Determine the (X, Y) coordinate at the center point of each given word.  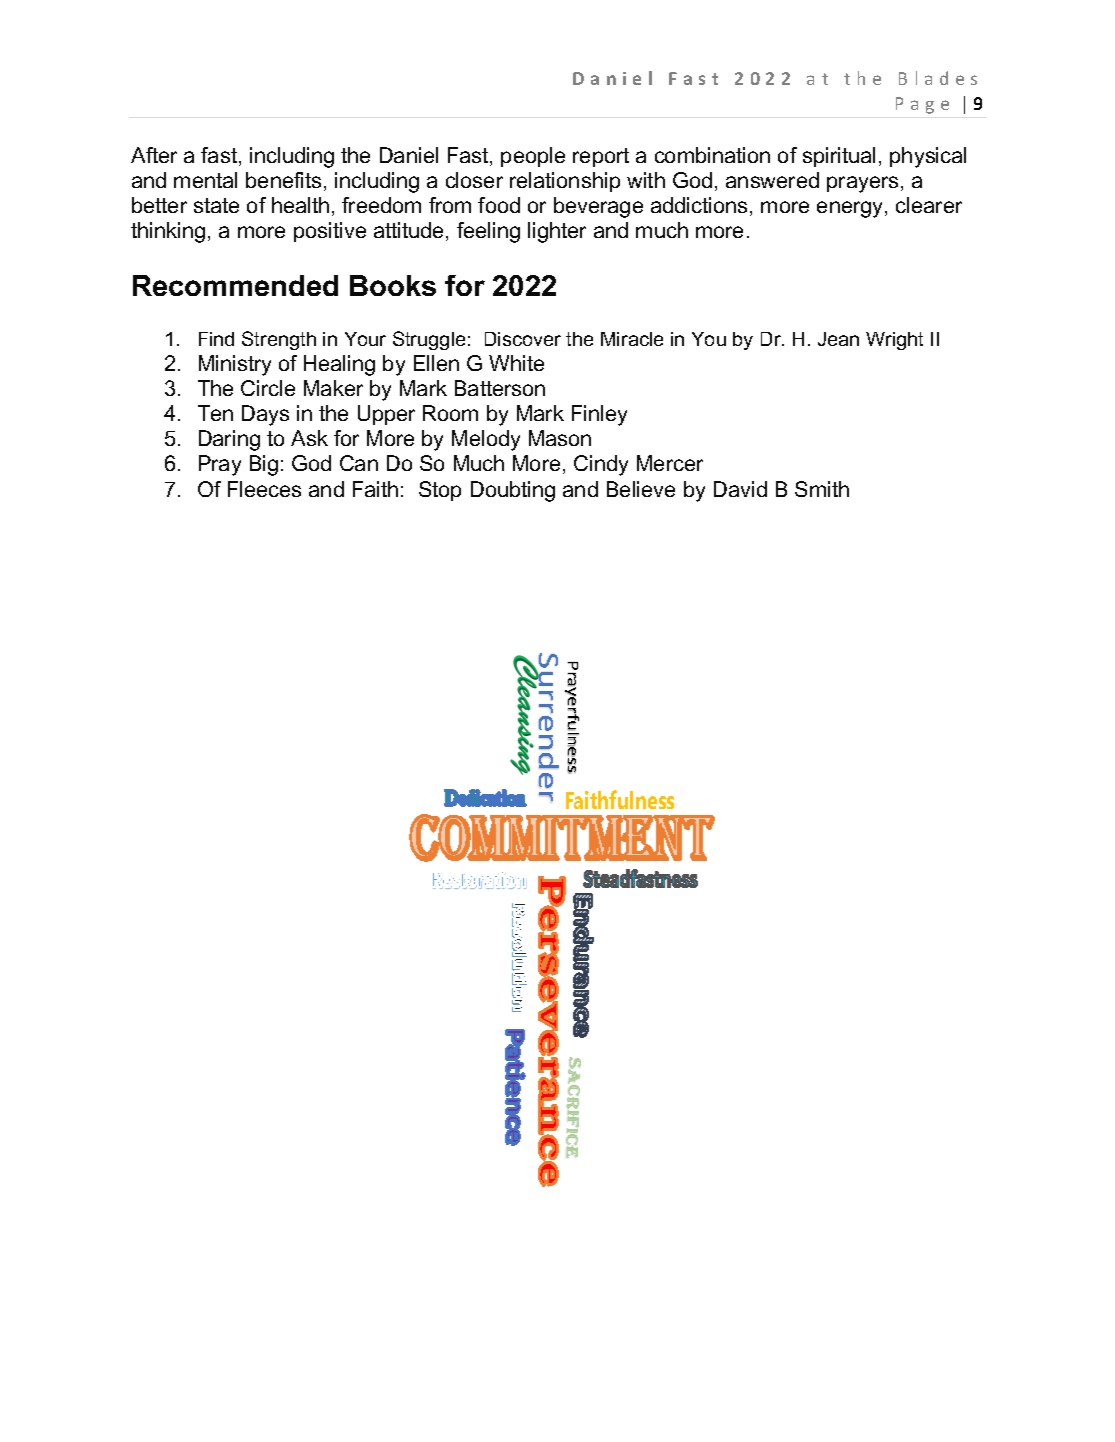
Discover (523, 339)
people (533, 157)
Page (922, 105)
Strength (279, 340)
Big (264, 465)
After (154, 155)
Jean (838, 339)
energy (851, 209)
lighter (557, 232)
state (216, 205)
